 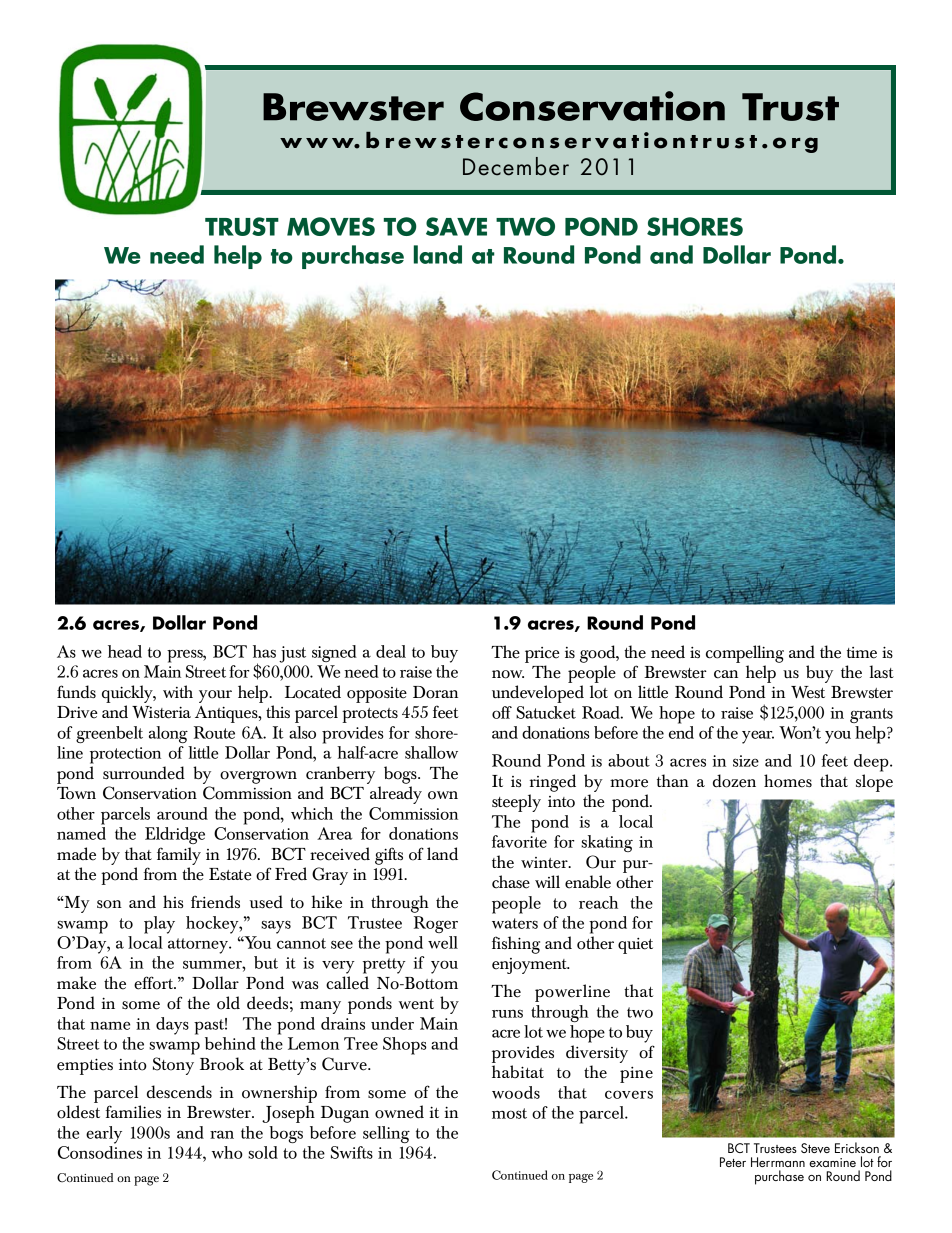 What do you see at coordinates (815, 1148) in the screenshot?
I see `Steve` at bounding box center [815, 1148].
